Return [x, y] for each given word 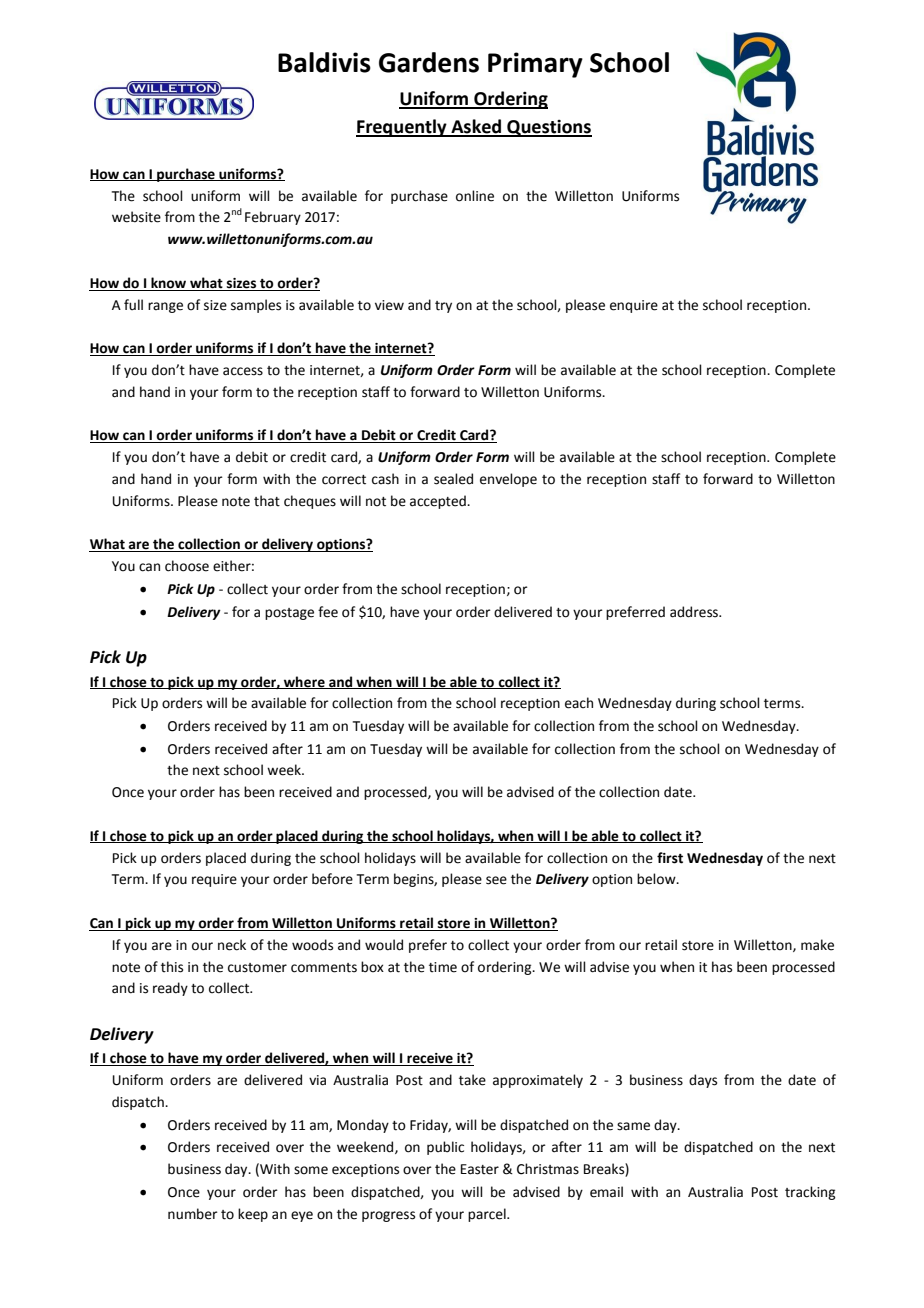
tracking [810, 1193]
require [214, 880]
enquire [634, 306]
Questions [548, 128]
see [496, 880]
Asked [476, 127]
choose [187, 566]
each [579, 703]
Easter [480, 1169]
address [695, 612]
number [193, 1214]
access [243, 371]
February [273, 218]
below [657, 879]
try [443, 307]
